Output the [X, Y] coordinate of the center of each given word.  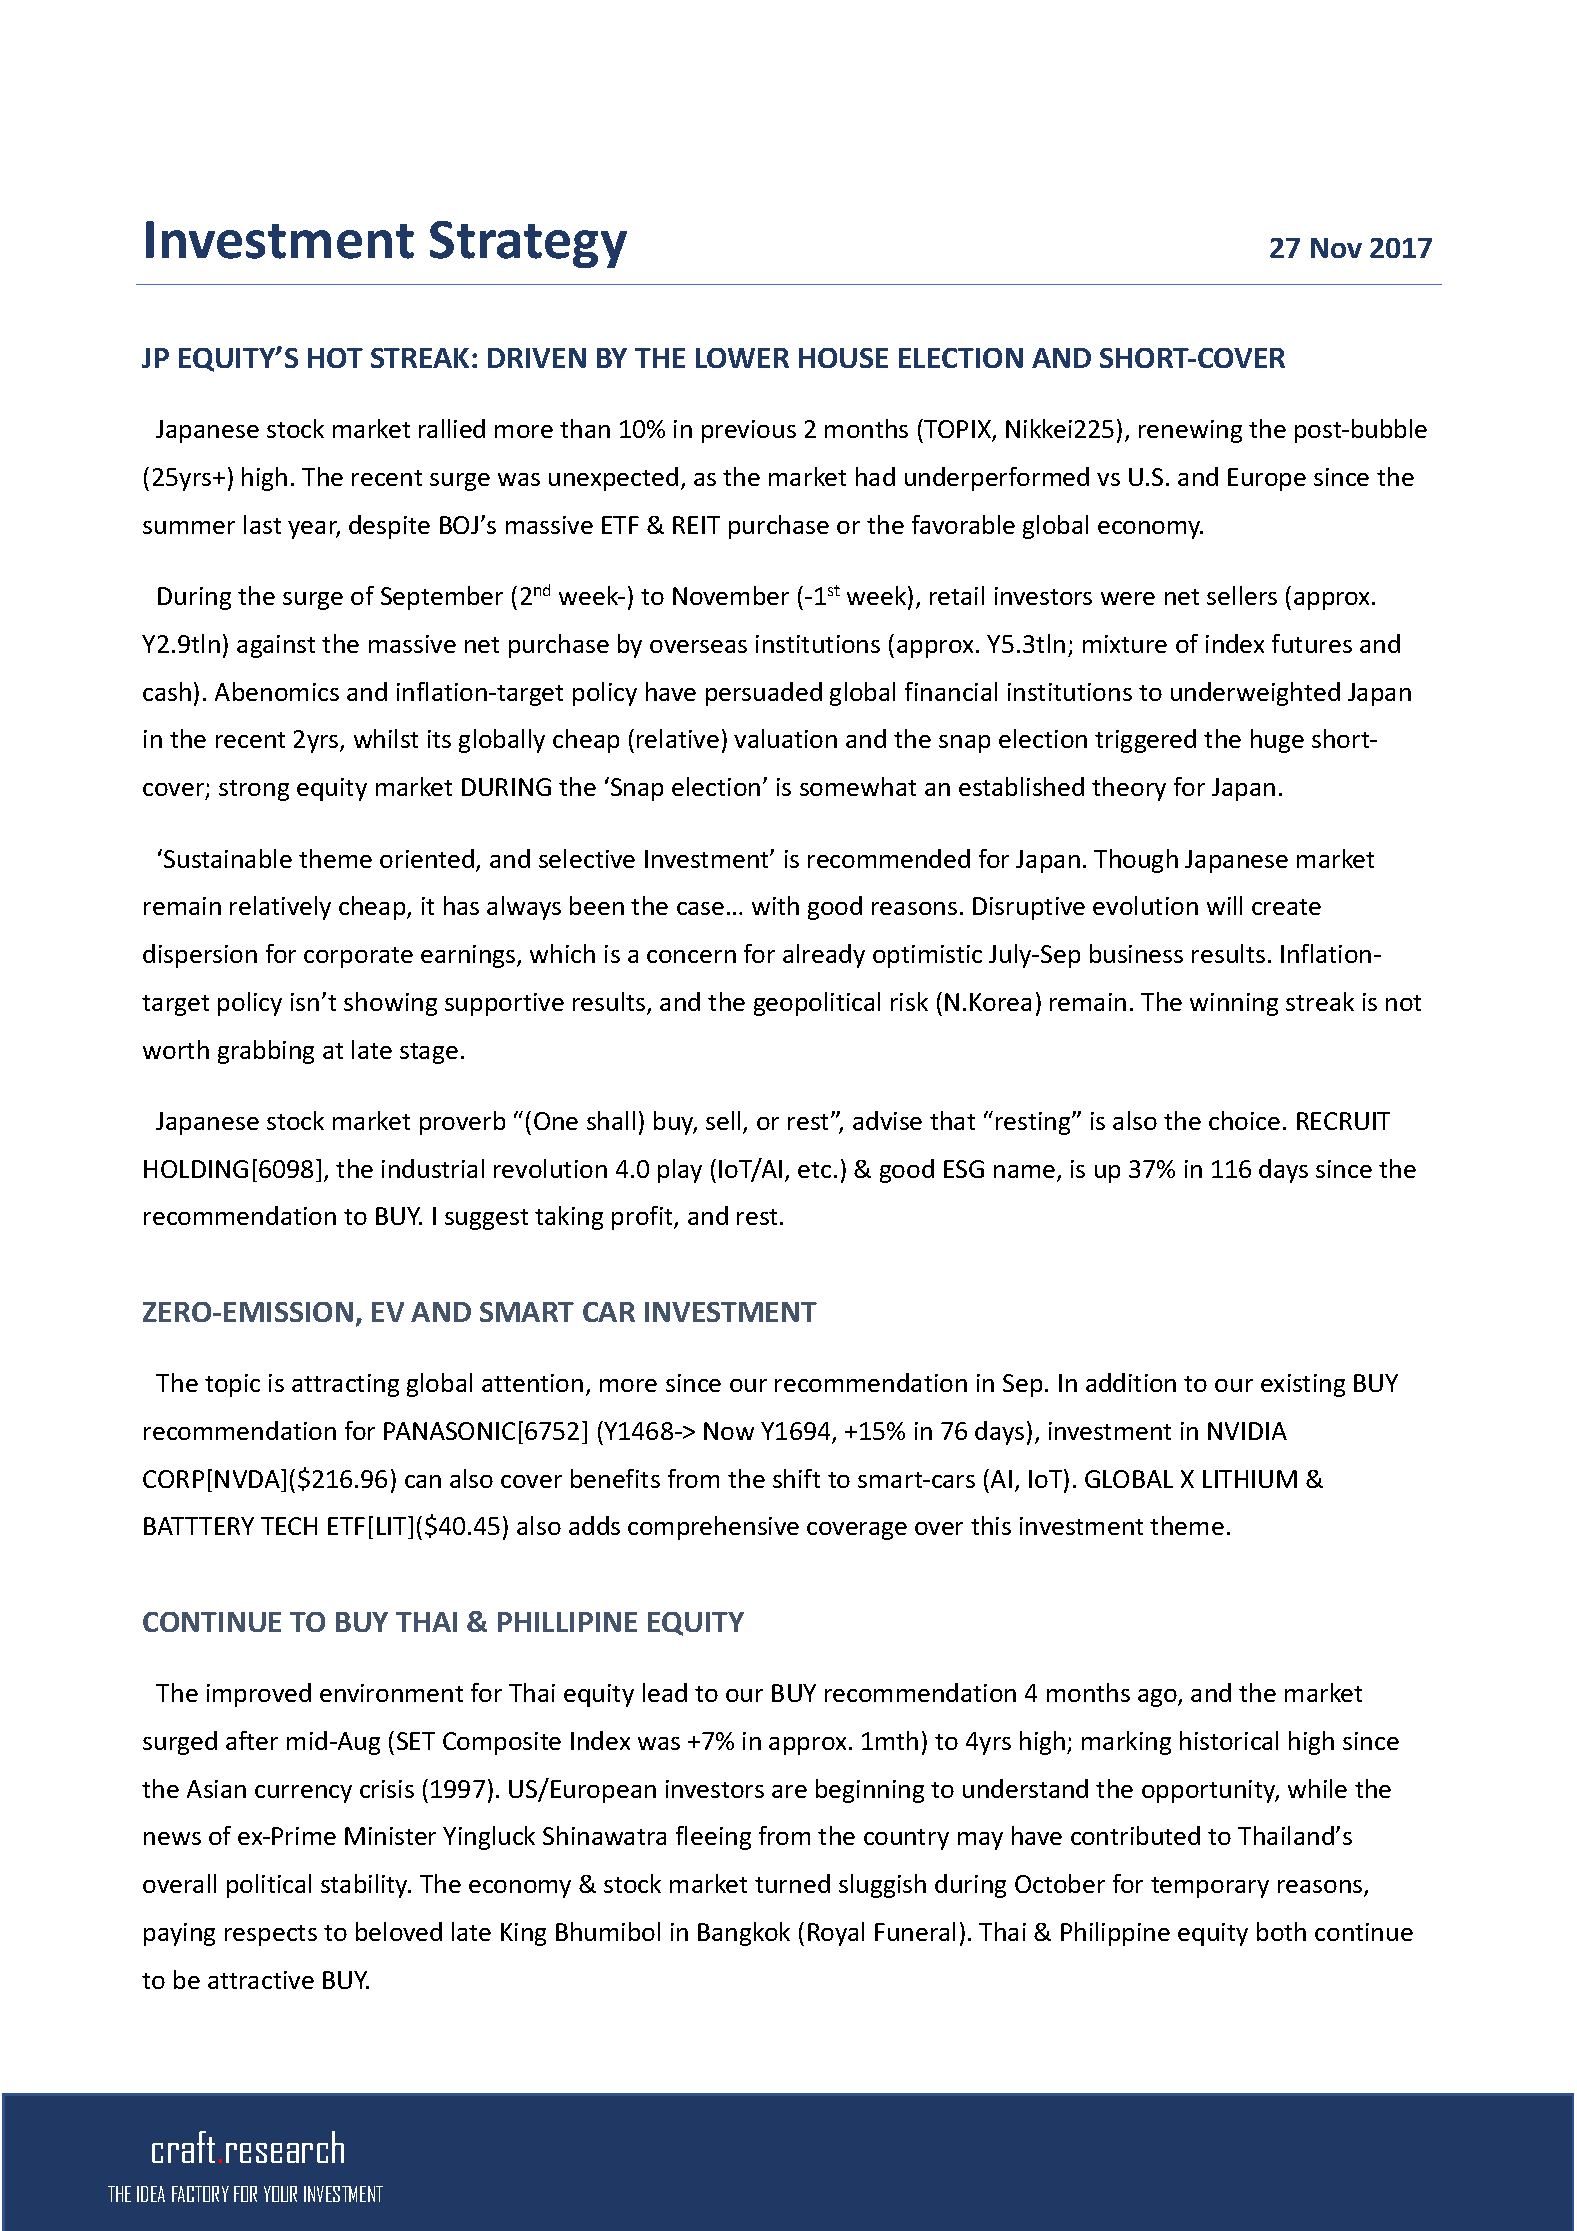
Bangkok [744, 1934]
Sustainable [228, 858]
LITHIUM [1250, 1479]
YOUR [280, 2194]
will [1224, 905]
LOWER [742, 358]
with [775, 905]
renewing [1190, 431]
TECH [289, 1526]
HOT [335, 358]
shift [796, 1478]
